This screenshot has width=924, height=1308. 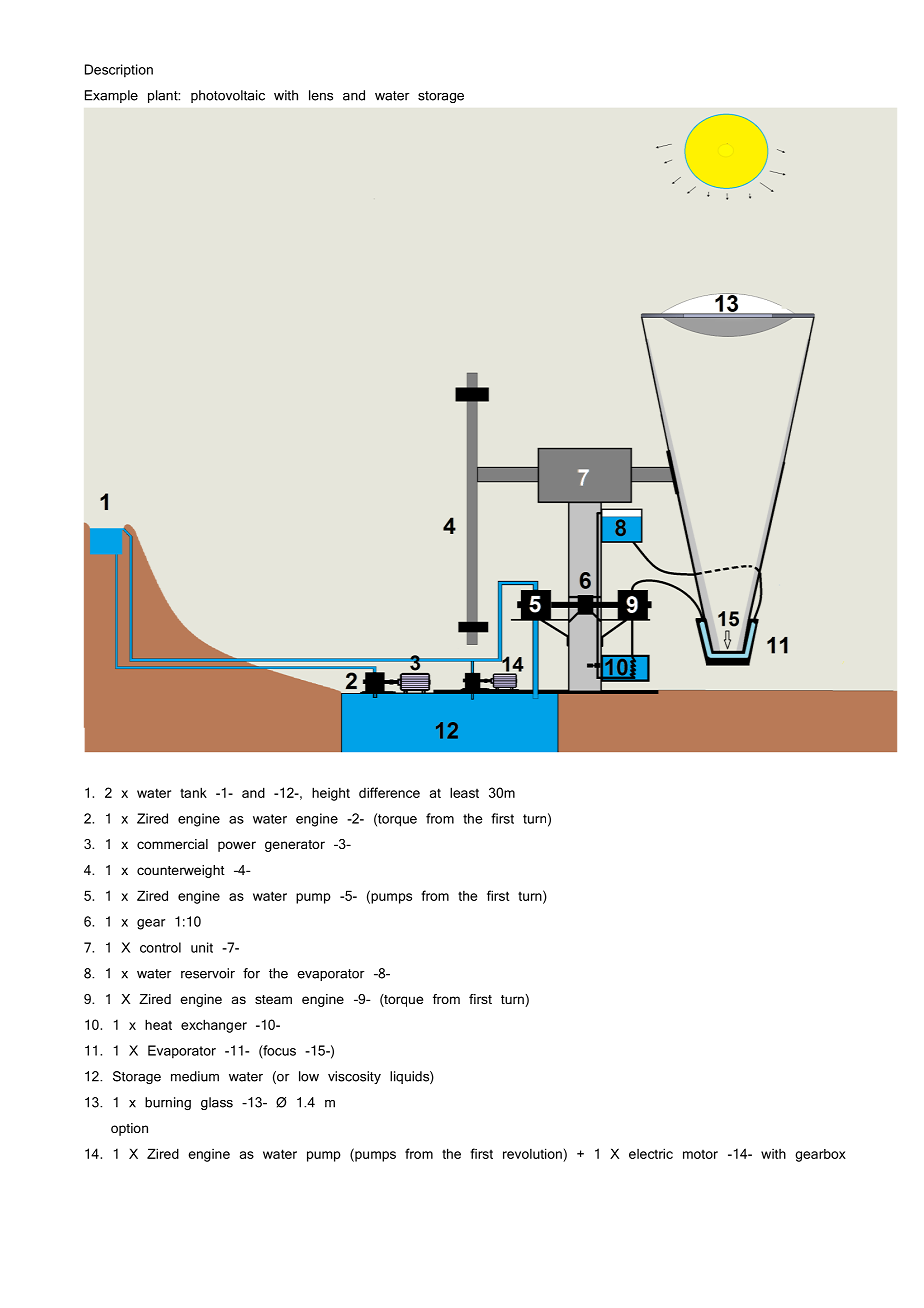 What do you see at coordinates (651, 1153) in the screenshot?
I see `electric` at bounding box center [651, 1153].
